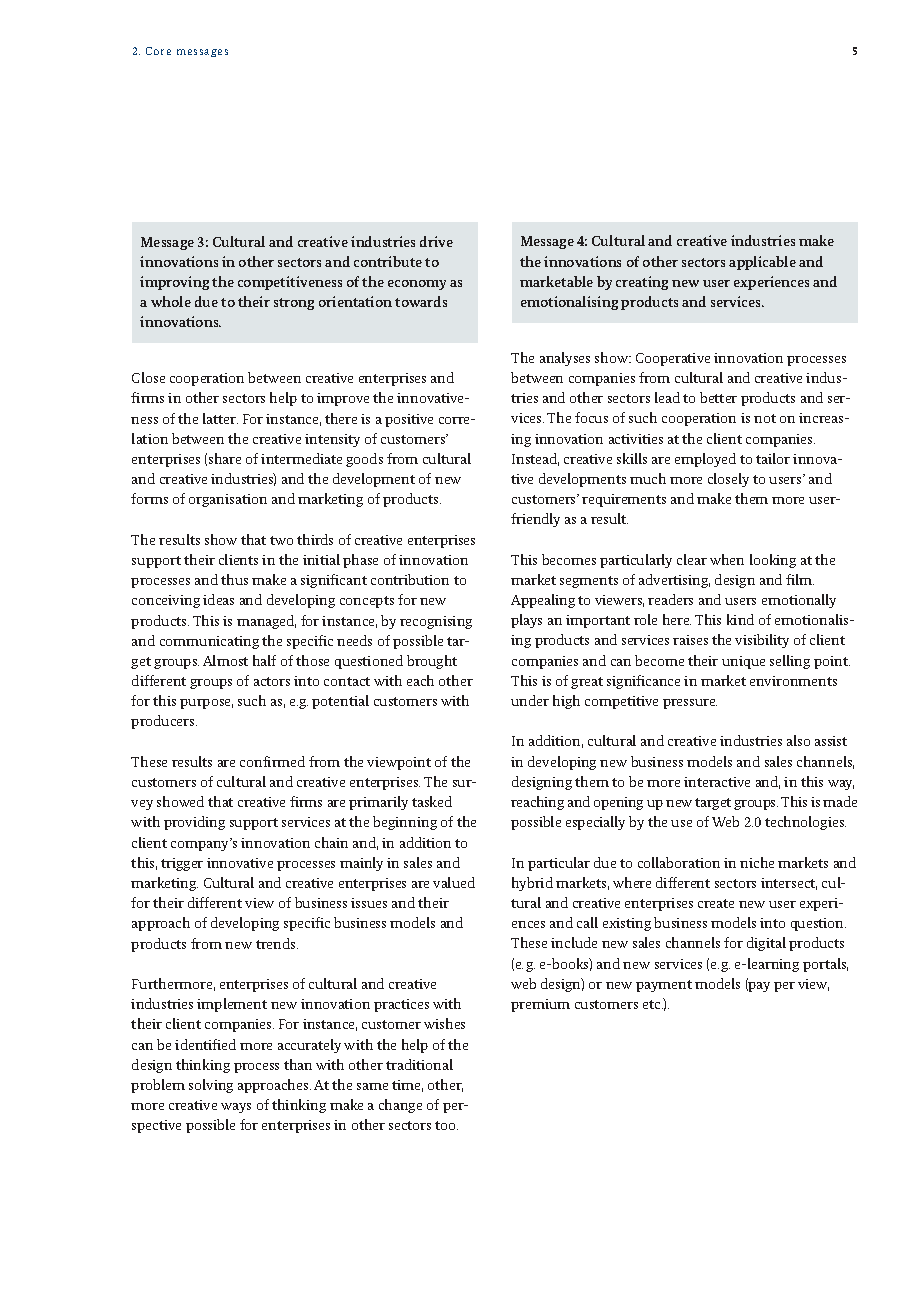 The width and height of the page is (924, 1308). Describe the element at coordinates (158, 51) in the page. I see `Core` at that location.
